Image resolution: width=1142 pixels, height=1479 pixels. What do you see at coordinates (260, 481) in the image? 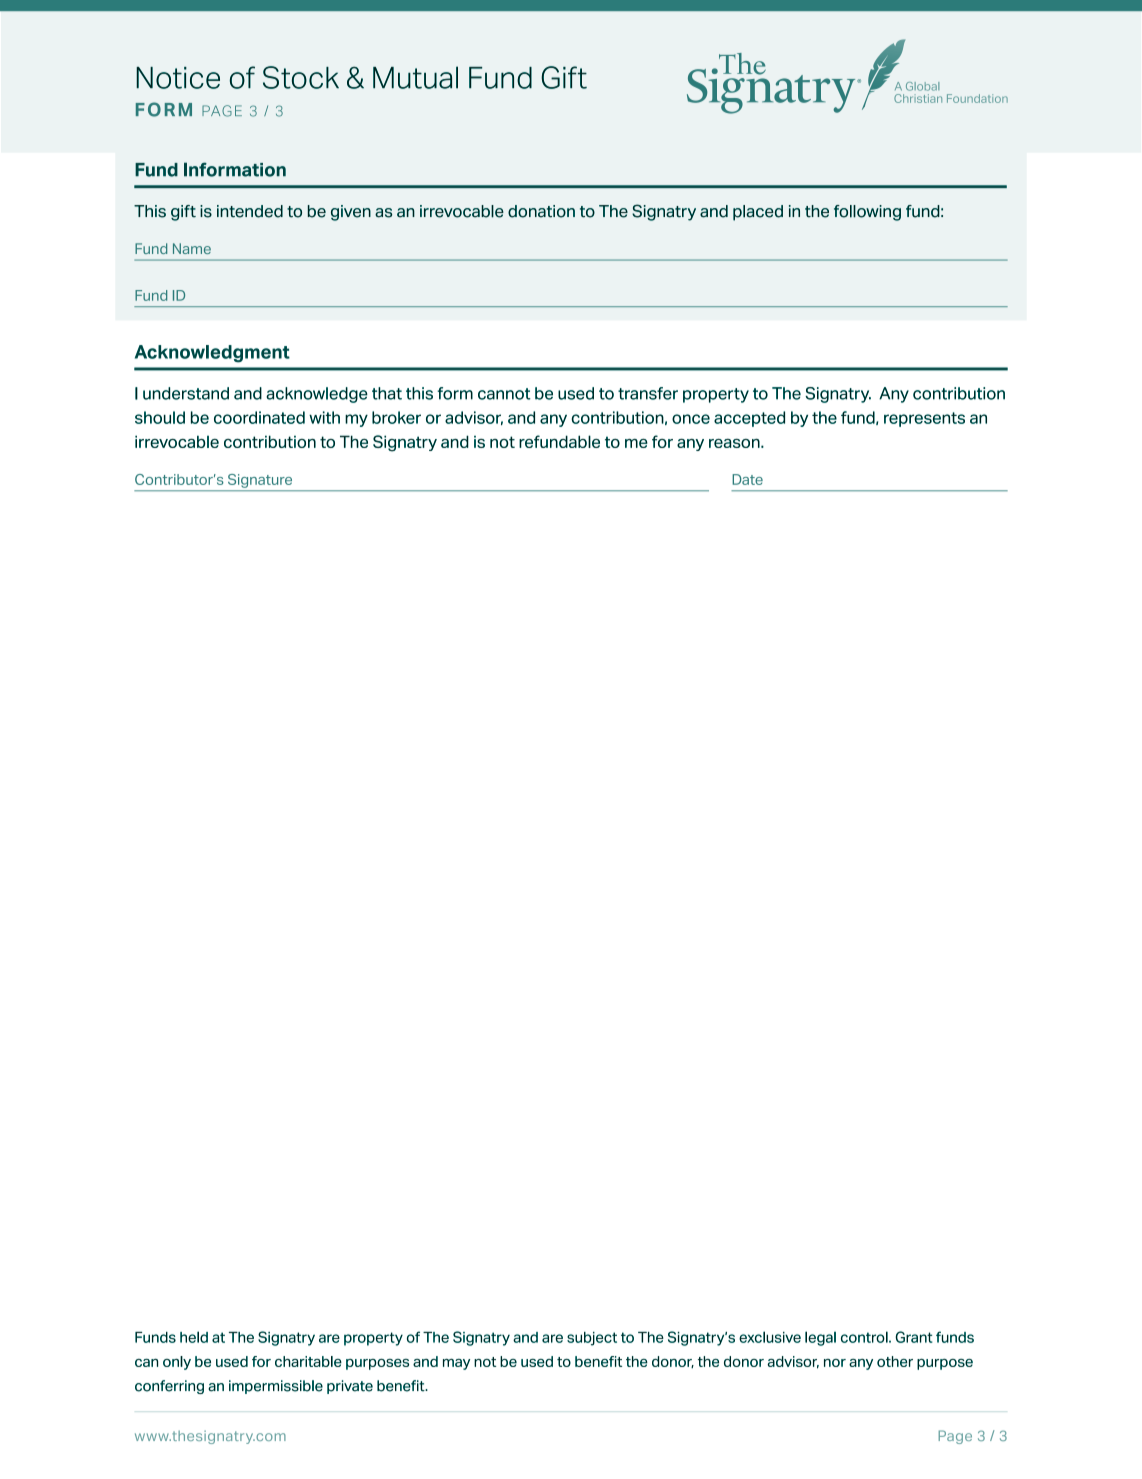
I see `Signature` at bounding box center [260, 481].
